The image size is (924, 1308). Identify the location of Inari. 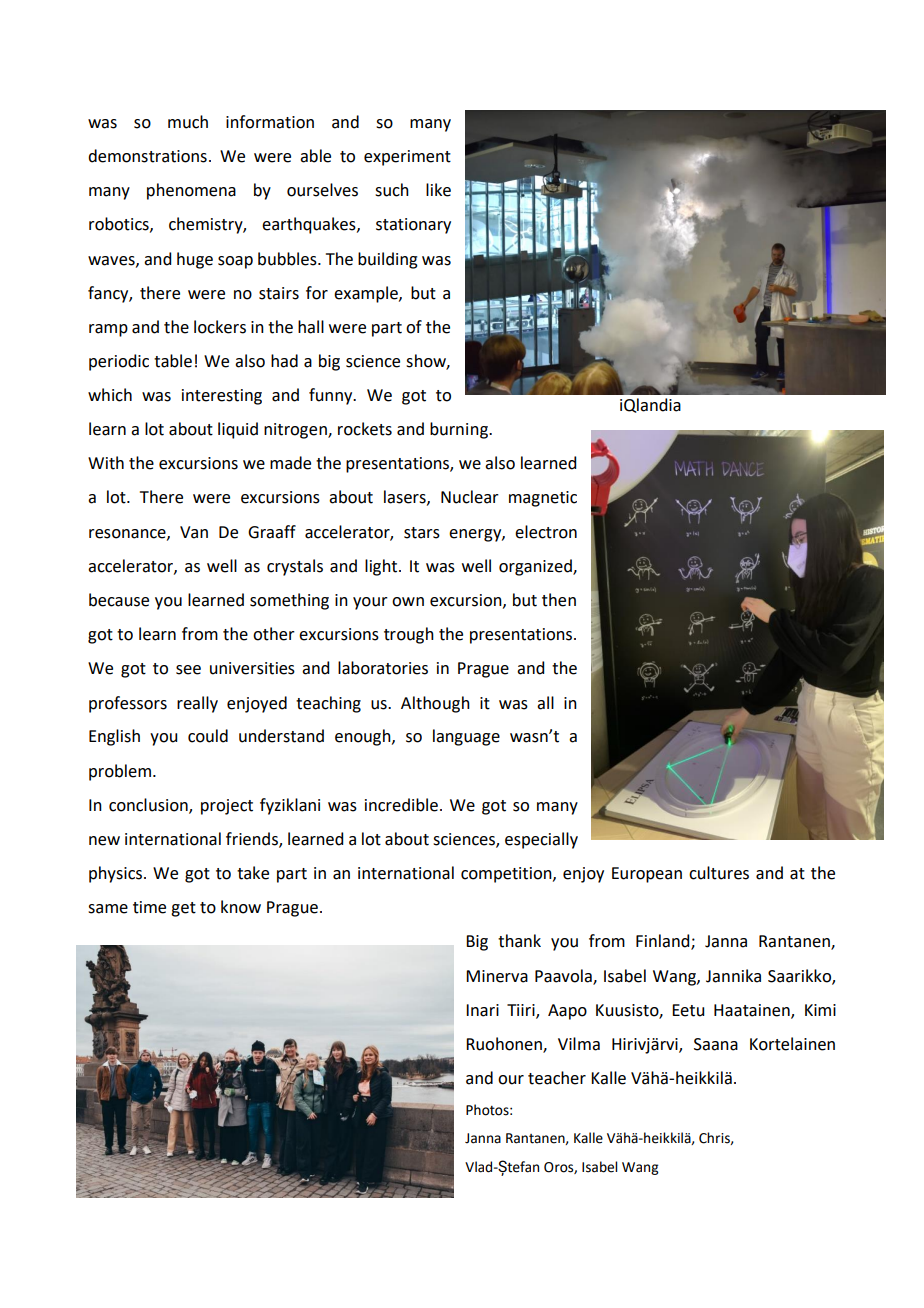
(482, 1010).
